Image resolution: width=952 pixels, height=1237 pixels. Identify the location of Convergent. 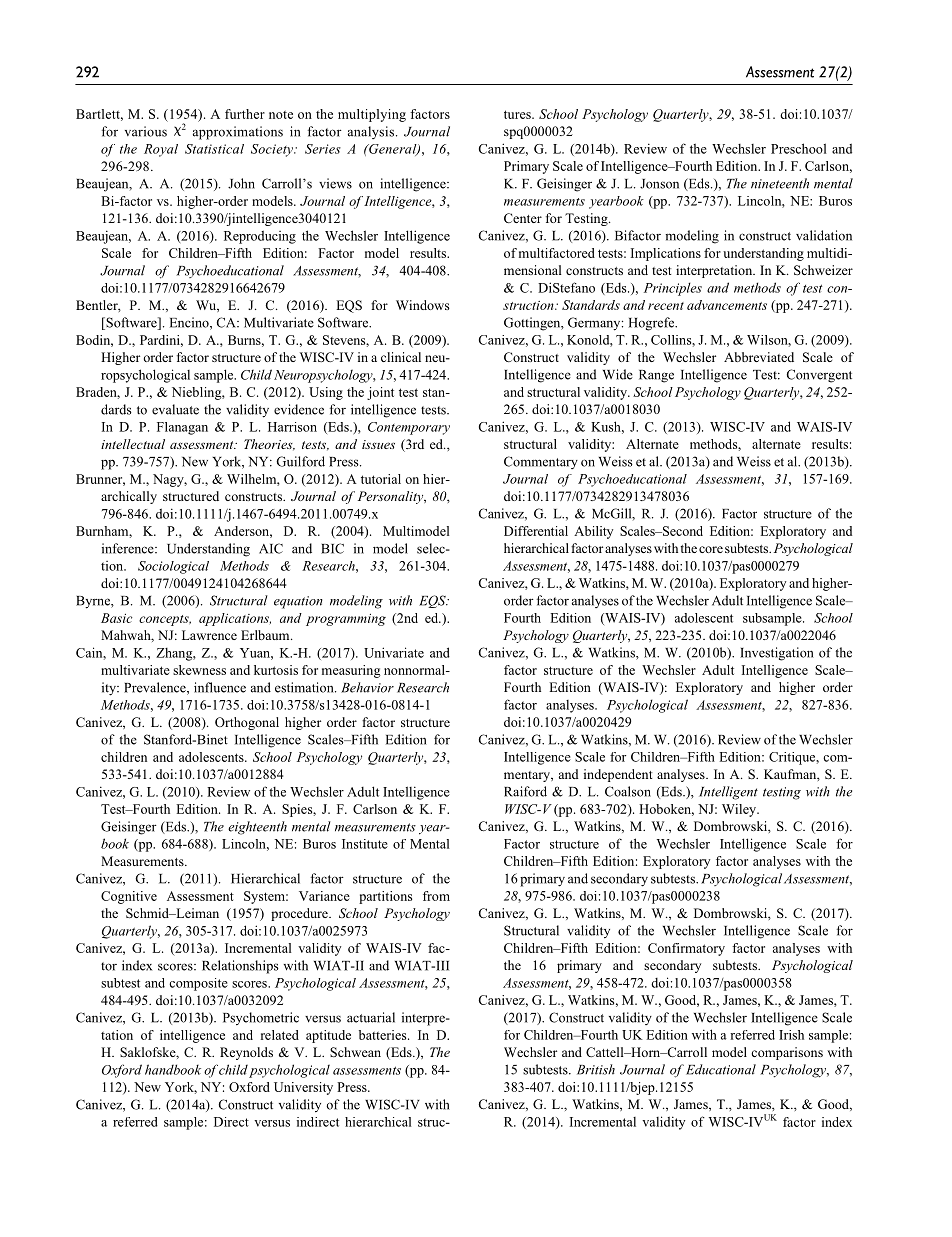
(819, 376).
